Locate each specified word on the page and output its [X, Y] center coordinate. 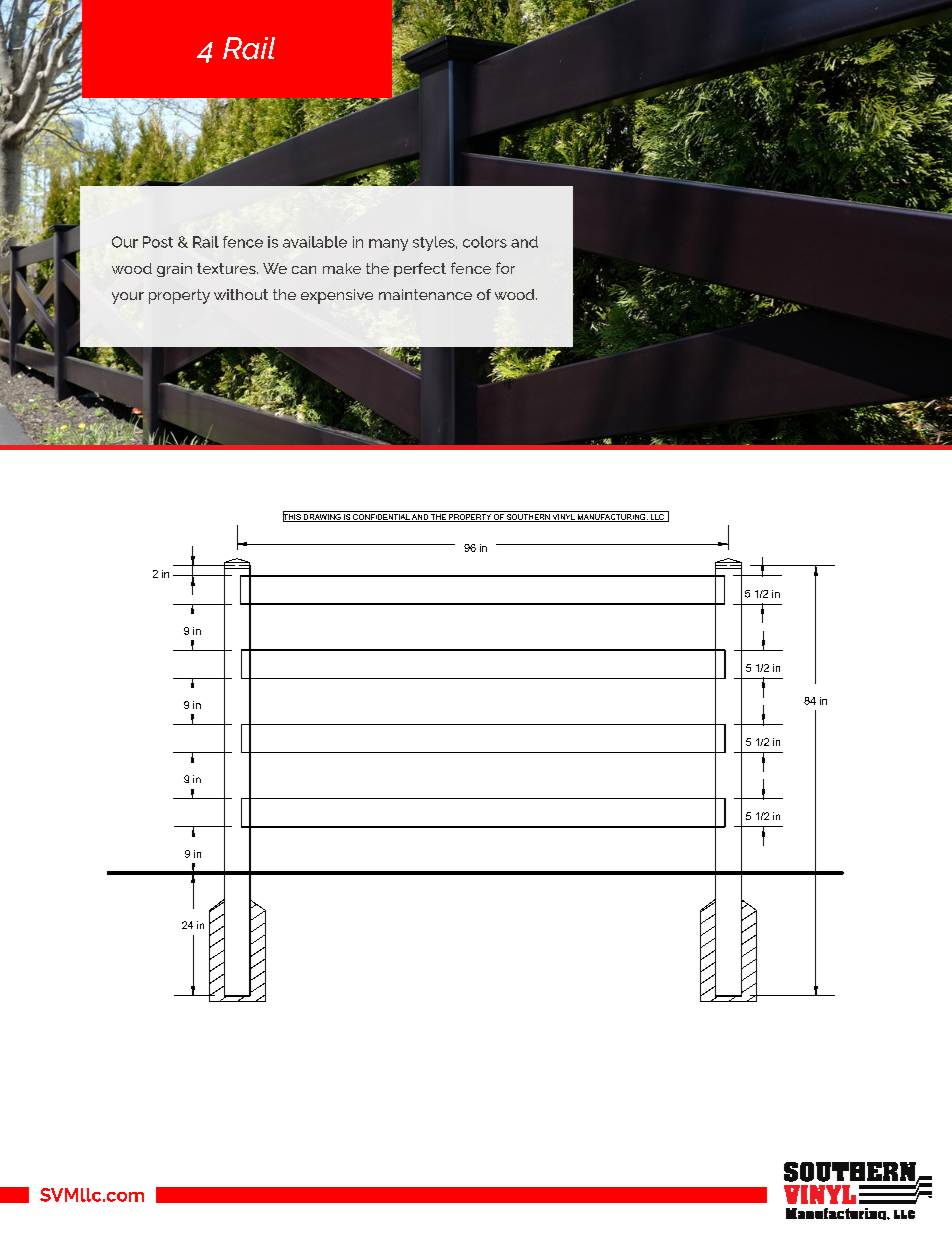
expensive [337, 296]
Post [158, 242]
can [304, 270]
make [342, 268]
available [315, 242]
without [241, 294]
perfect [420, 269]
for [505, 268]
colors [485, 242]
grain [174, 270]
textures [227, 268]
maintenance [425, 294]
